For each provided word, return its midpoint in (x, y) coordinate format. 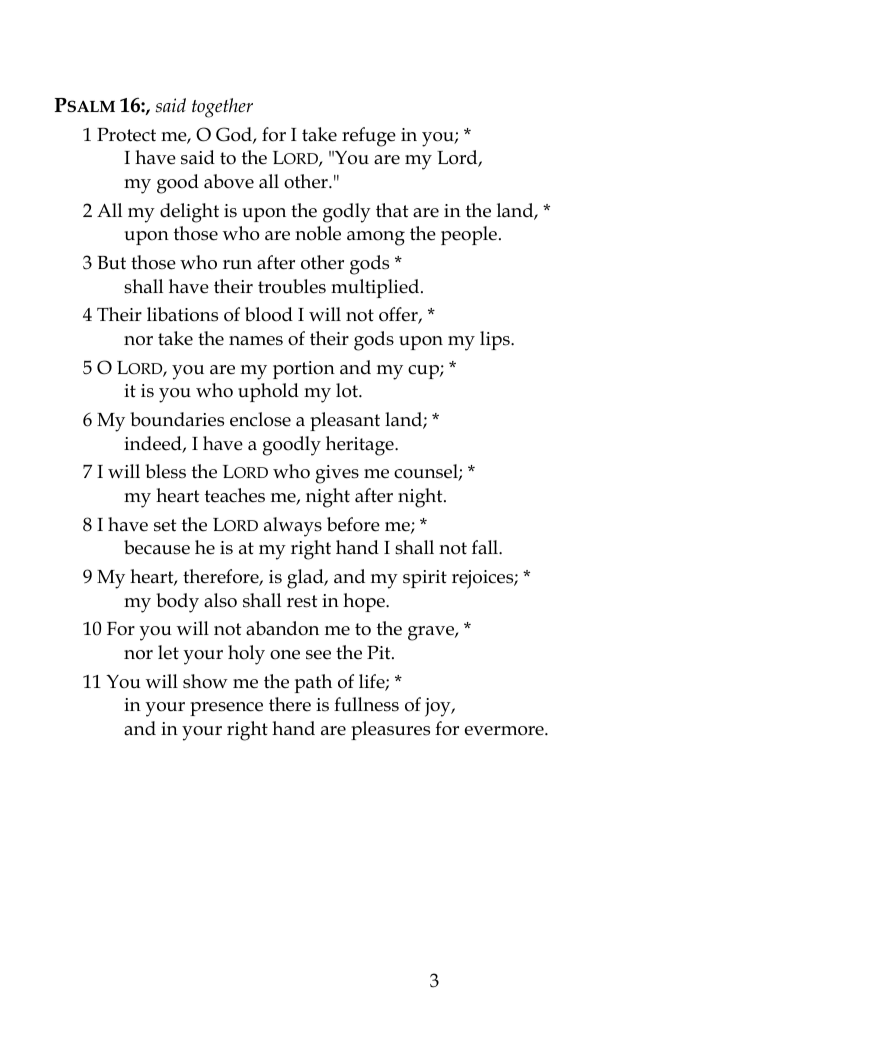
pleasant (345, 421)
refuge (369, 137)
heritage (361, 446)
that (392, 210)
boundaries (177, 419)
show (205, 681)
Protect (126, 135)
